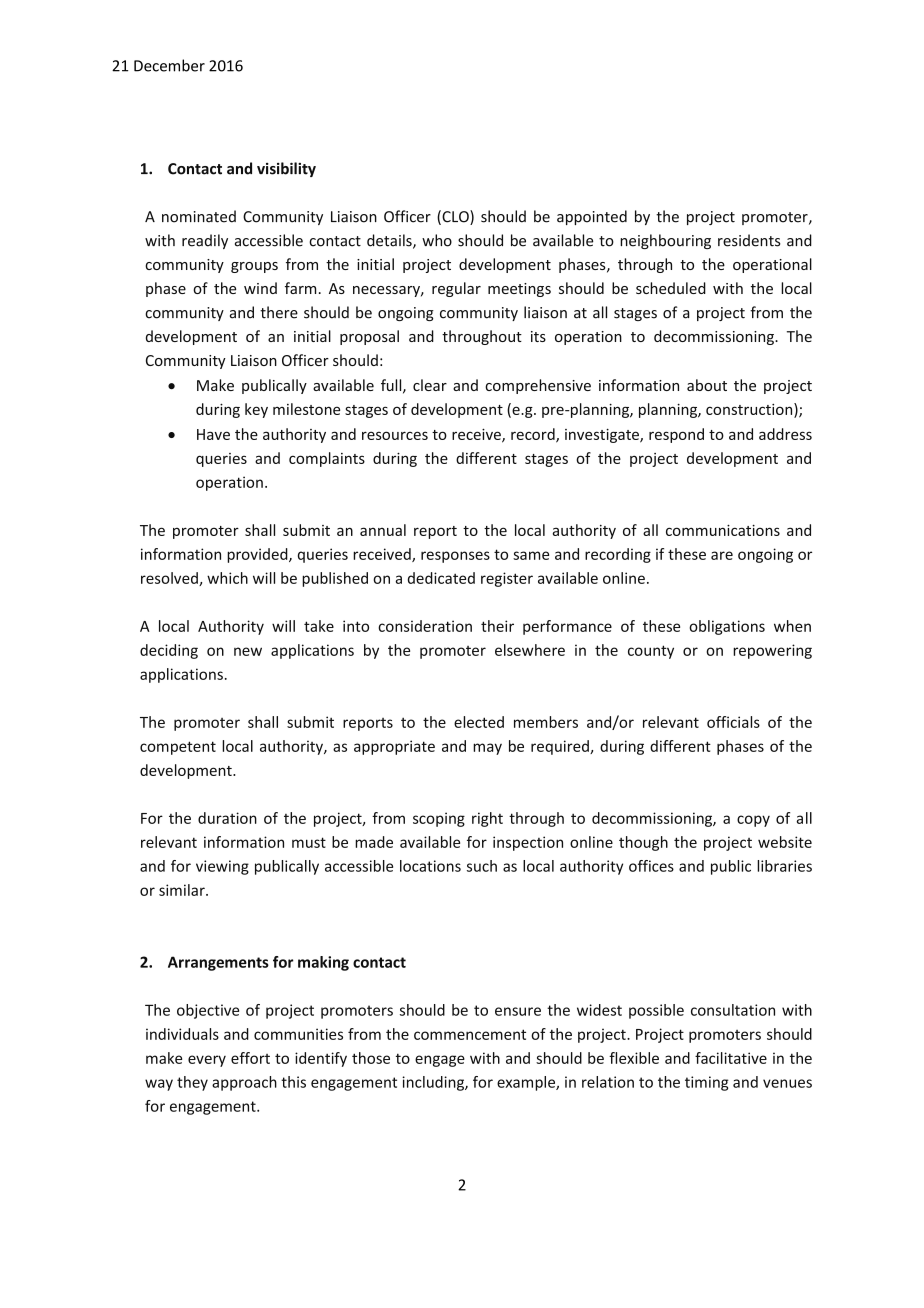 This screenshot has width=924, height=1308. What do you see at coordinates (456, 289) in the screenshot?
I see `regular` at bounding box center [456, 289].
